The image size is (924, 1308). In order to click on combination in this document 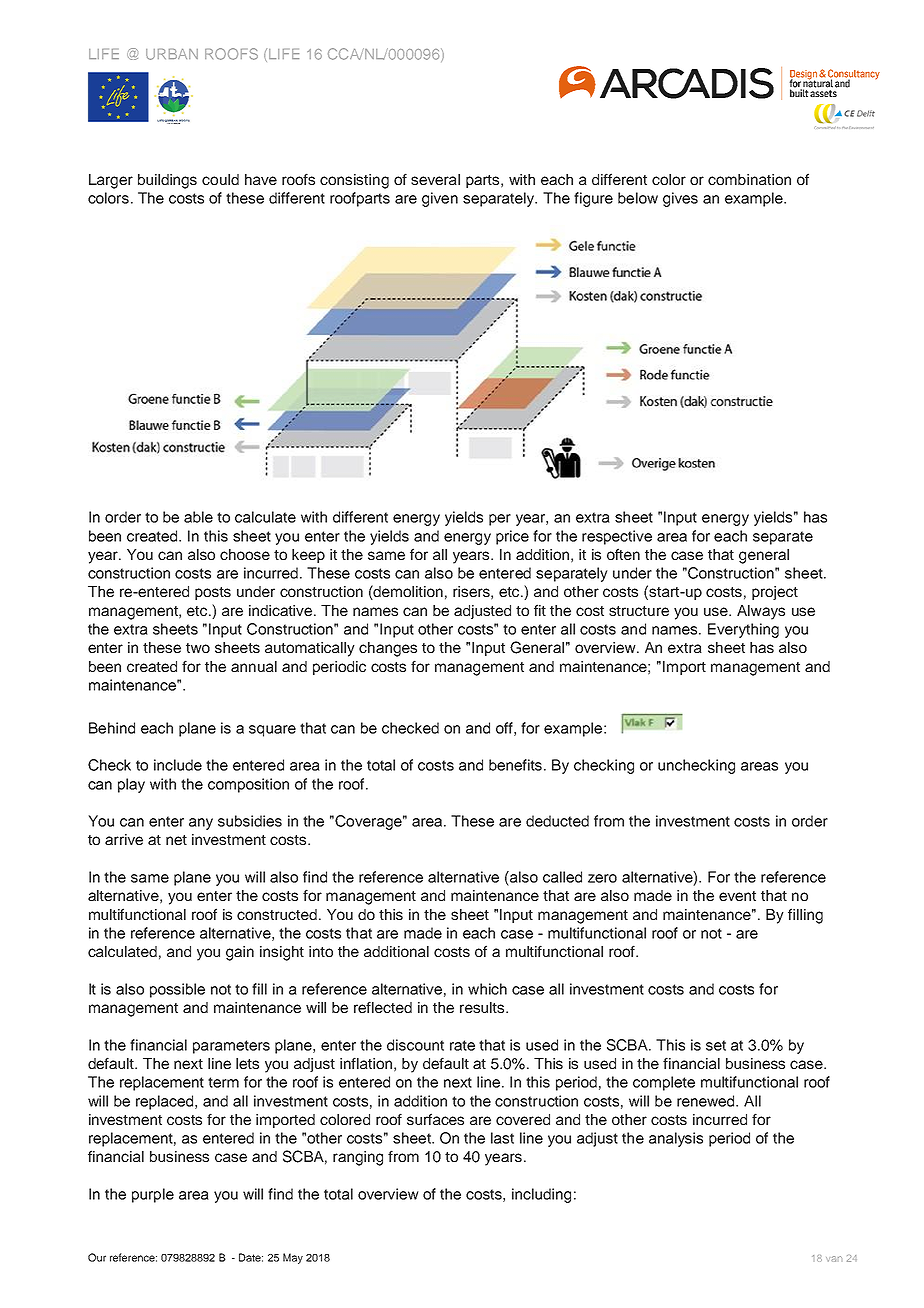, I will do `click(749, 179)`.
